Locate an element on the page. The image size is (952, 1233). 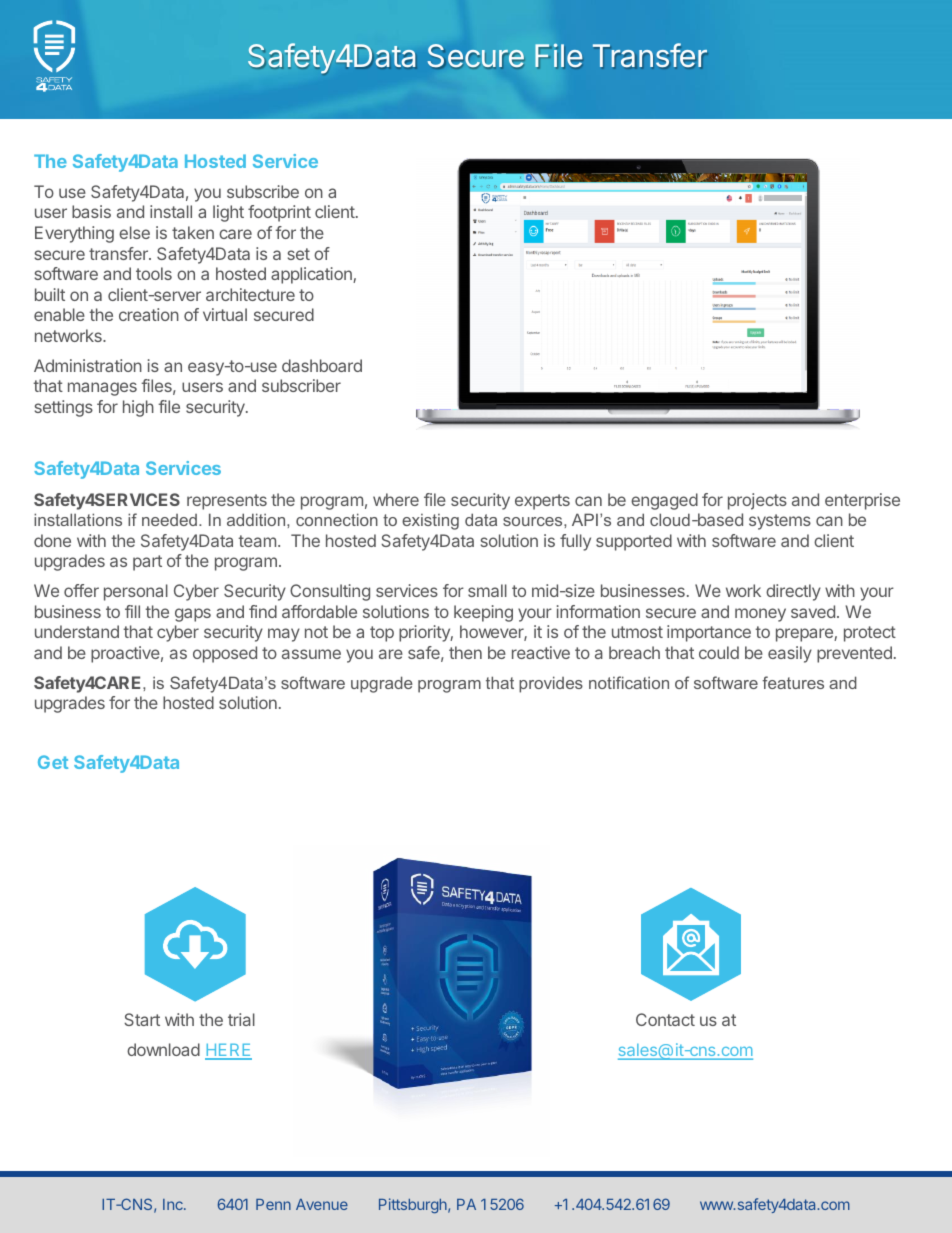
systems is located at coordinates (780, 522).
